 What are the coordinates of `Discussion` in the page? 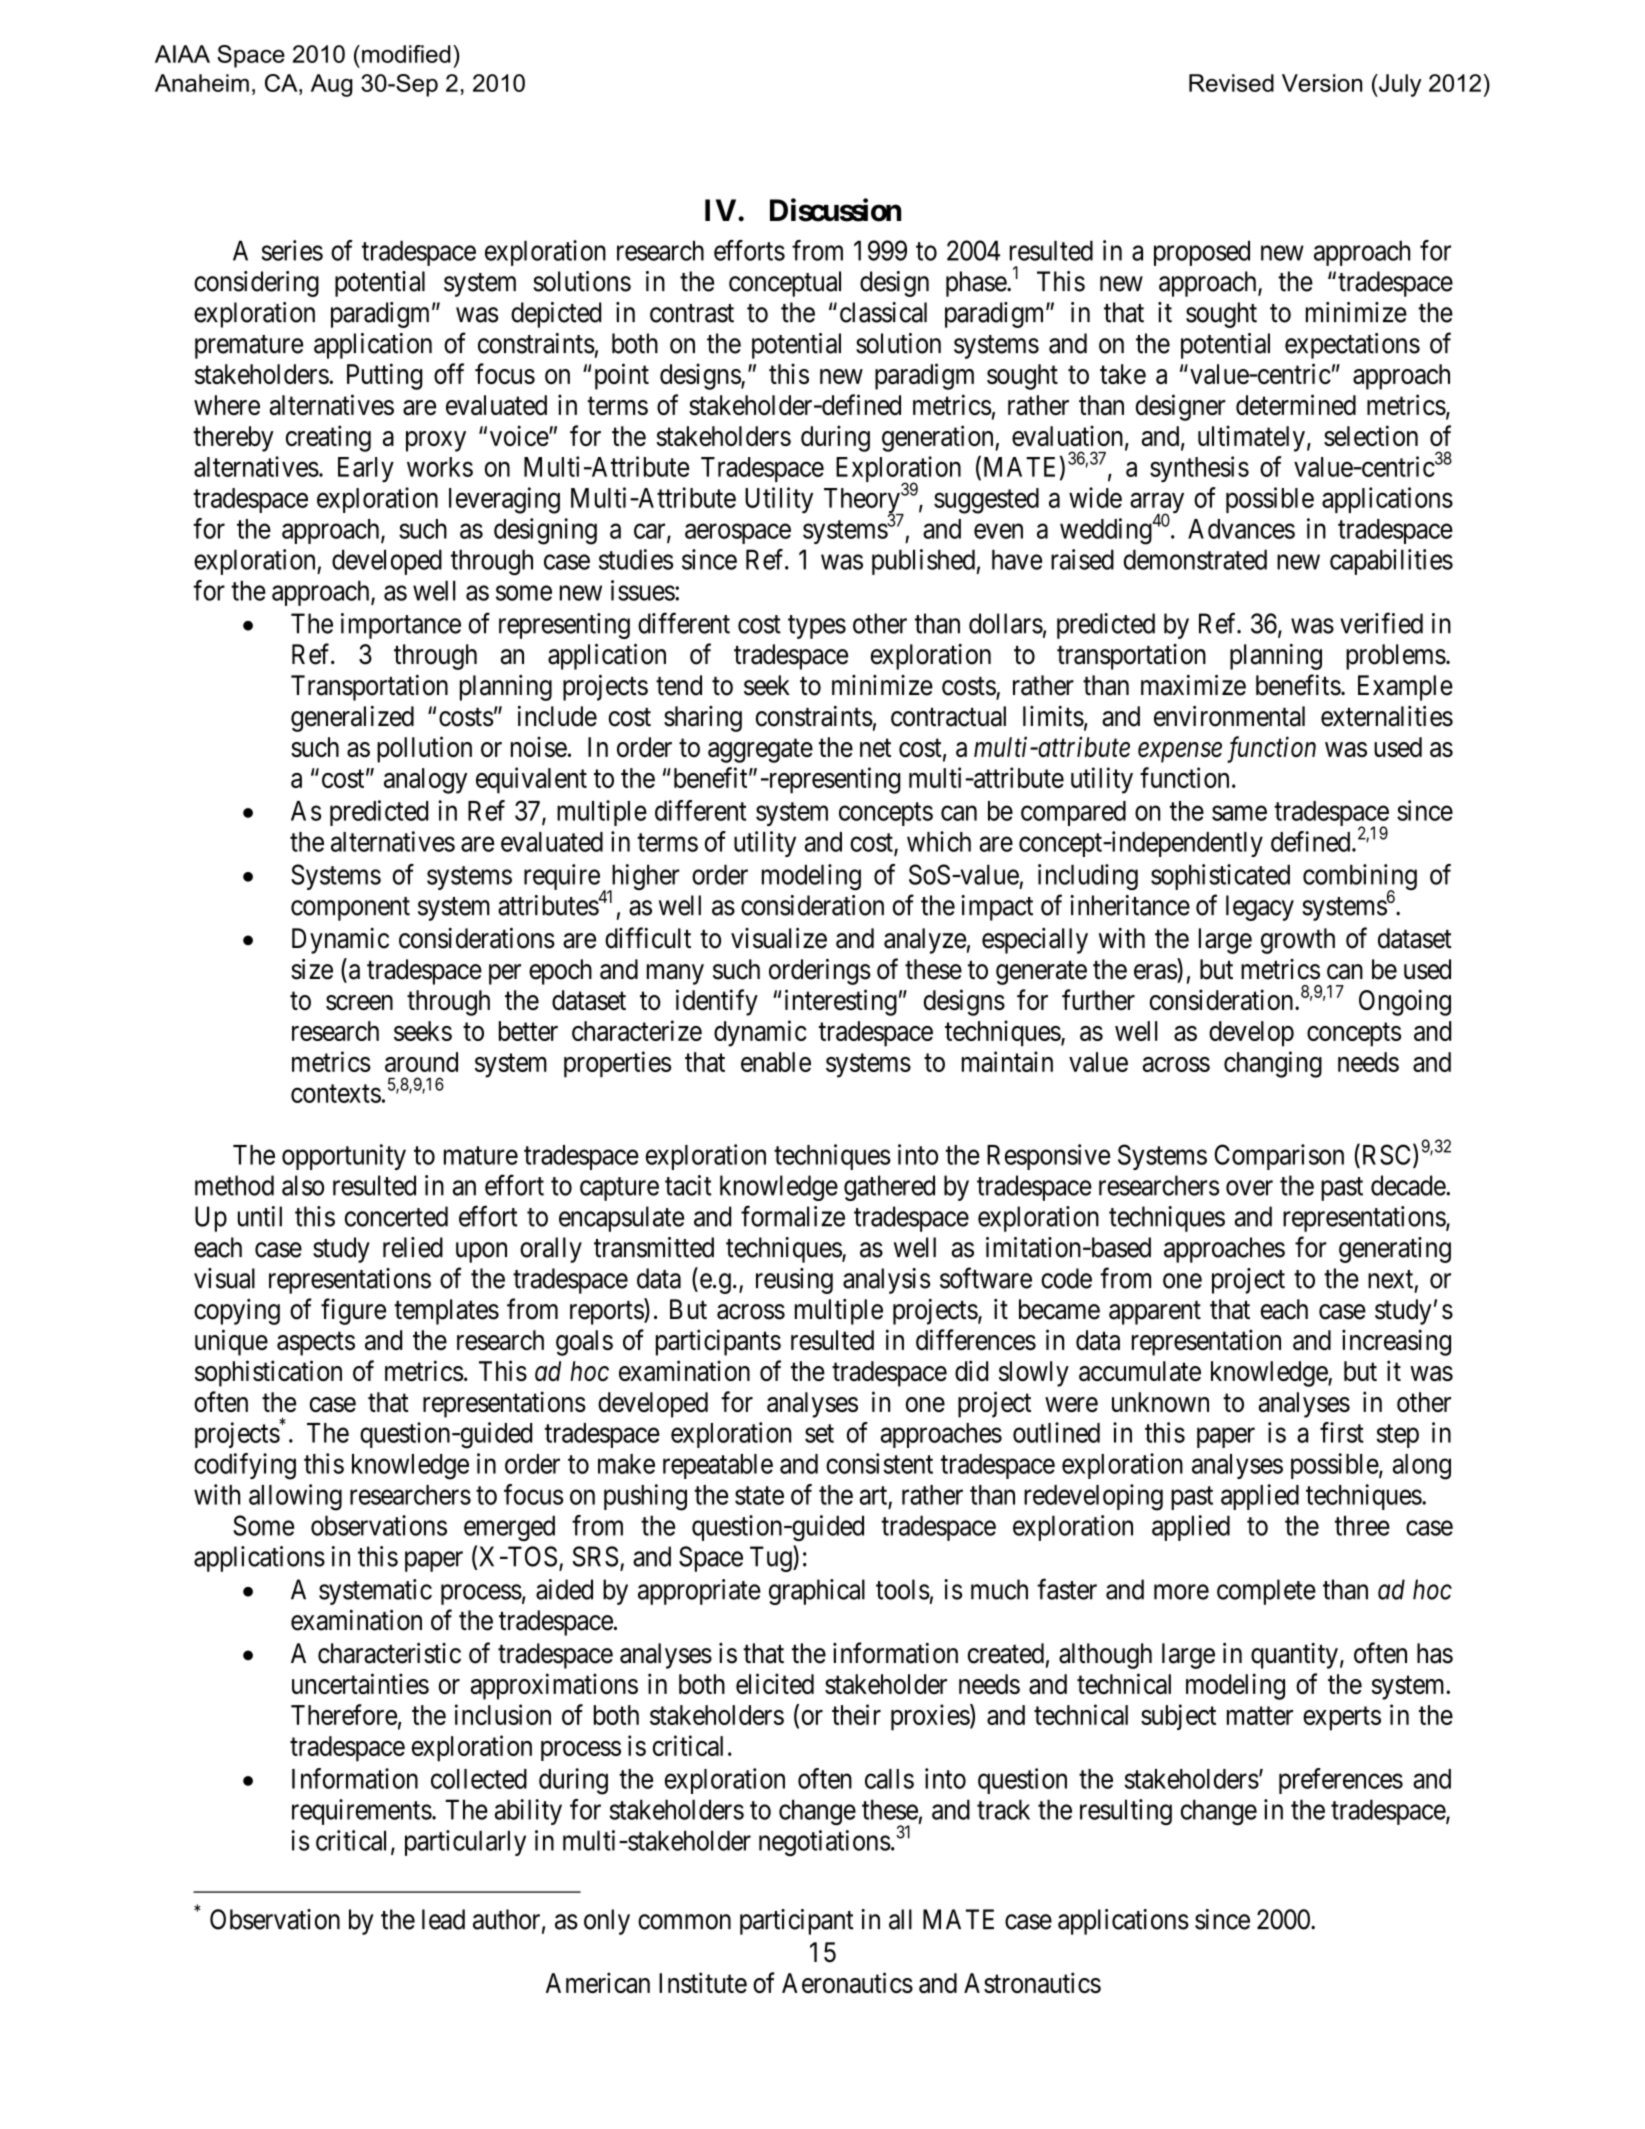 It's located at (835, 210).
